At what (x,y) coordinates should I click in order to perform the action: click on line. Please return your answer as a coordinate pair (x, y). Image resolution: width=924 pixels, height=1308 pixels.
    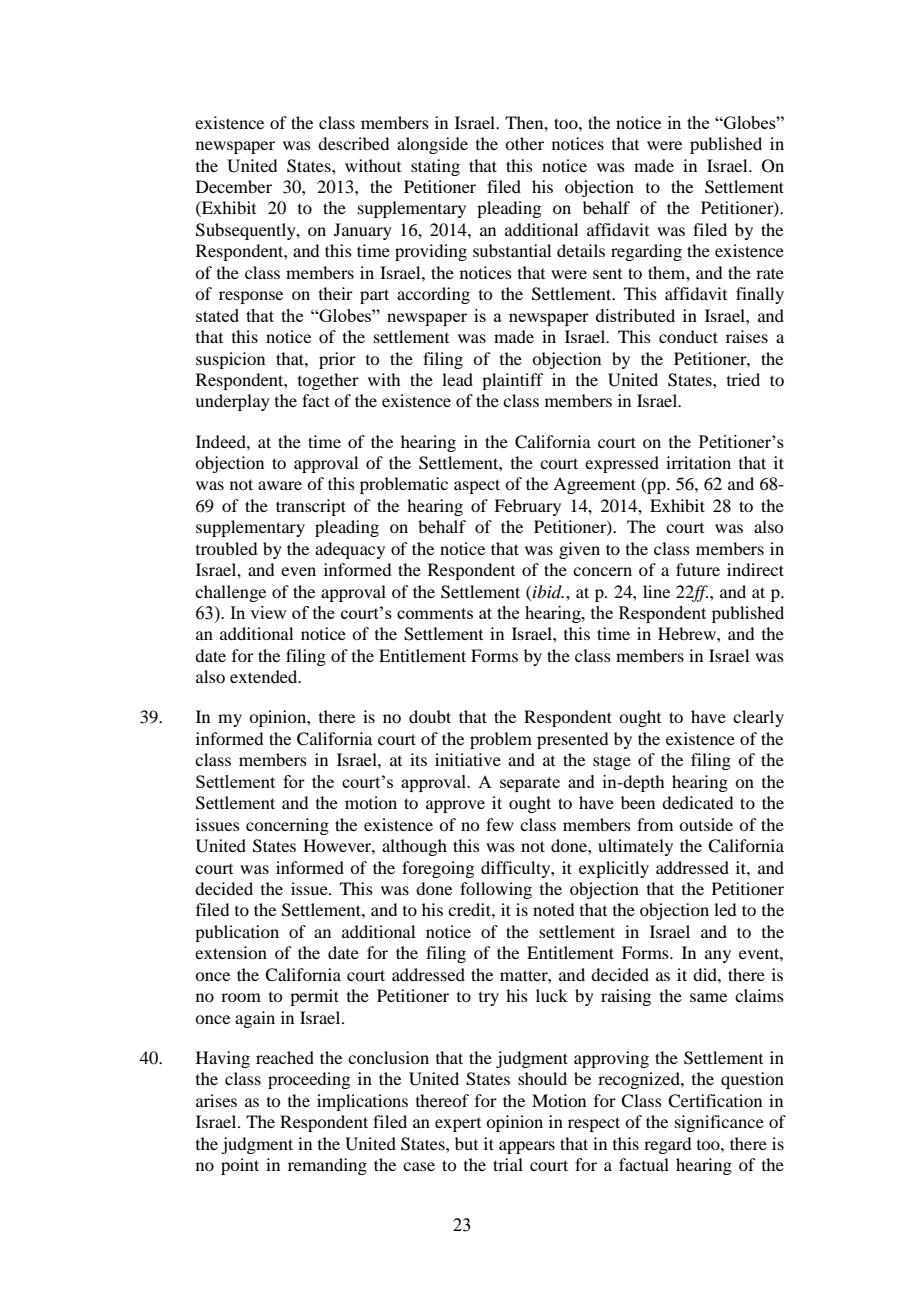
    Looking at the image, I should click on (656, 591).
